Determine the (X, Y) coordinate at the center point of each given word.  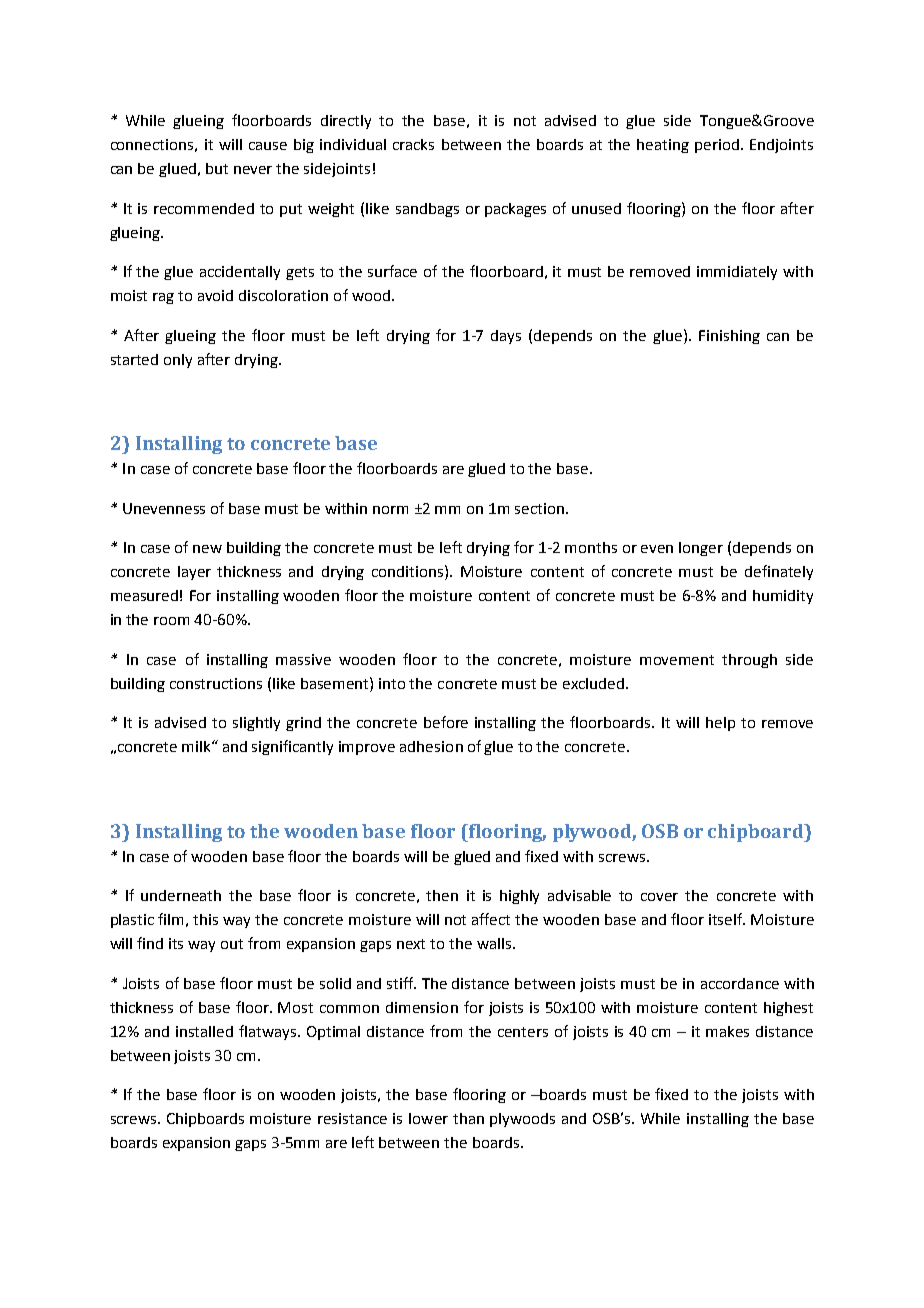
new (207, 549)
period (717, 146)
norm (390, 510)
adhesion (431, 746)
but (217, 168)
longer (701, 549)
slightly (256, 724)
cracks (413, 144)
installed (204, 1031)
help (720, 724)
